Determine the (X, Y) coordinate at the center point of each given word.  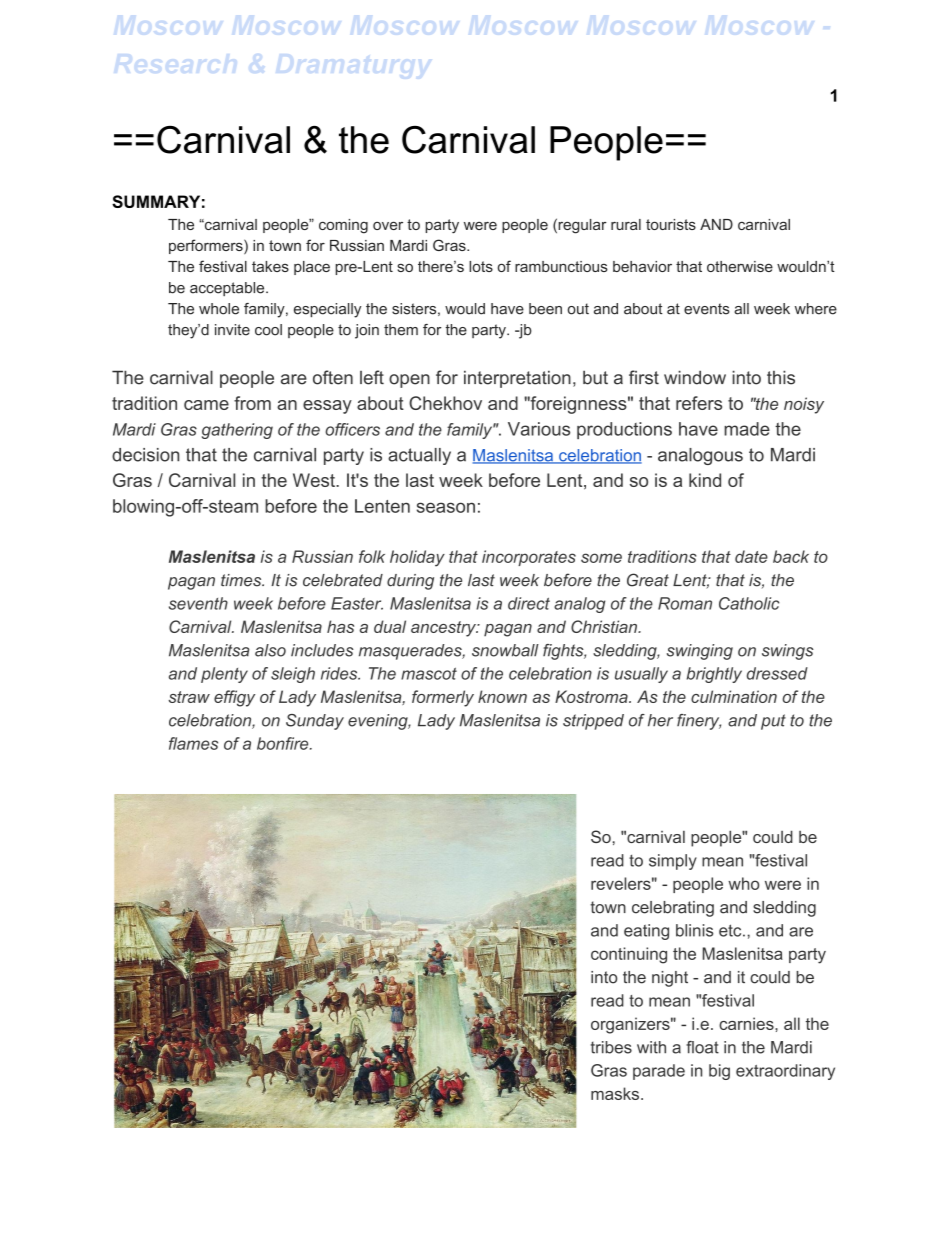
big (719, 1072)
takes (270, 266)
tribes (611, 1047)
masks (616, 1093)
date (751, 556)
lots (481, 266)
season (446, 507)
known (502, 696)
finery (699, 722)
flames (193, 743)
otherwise (740, 266)
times (242, 580)
